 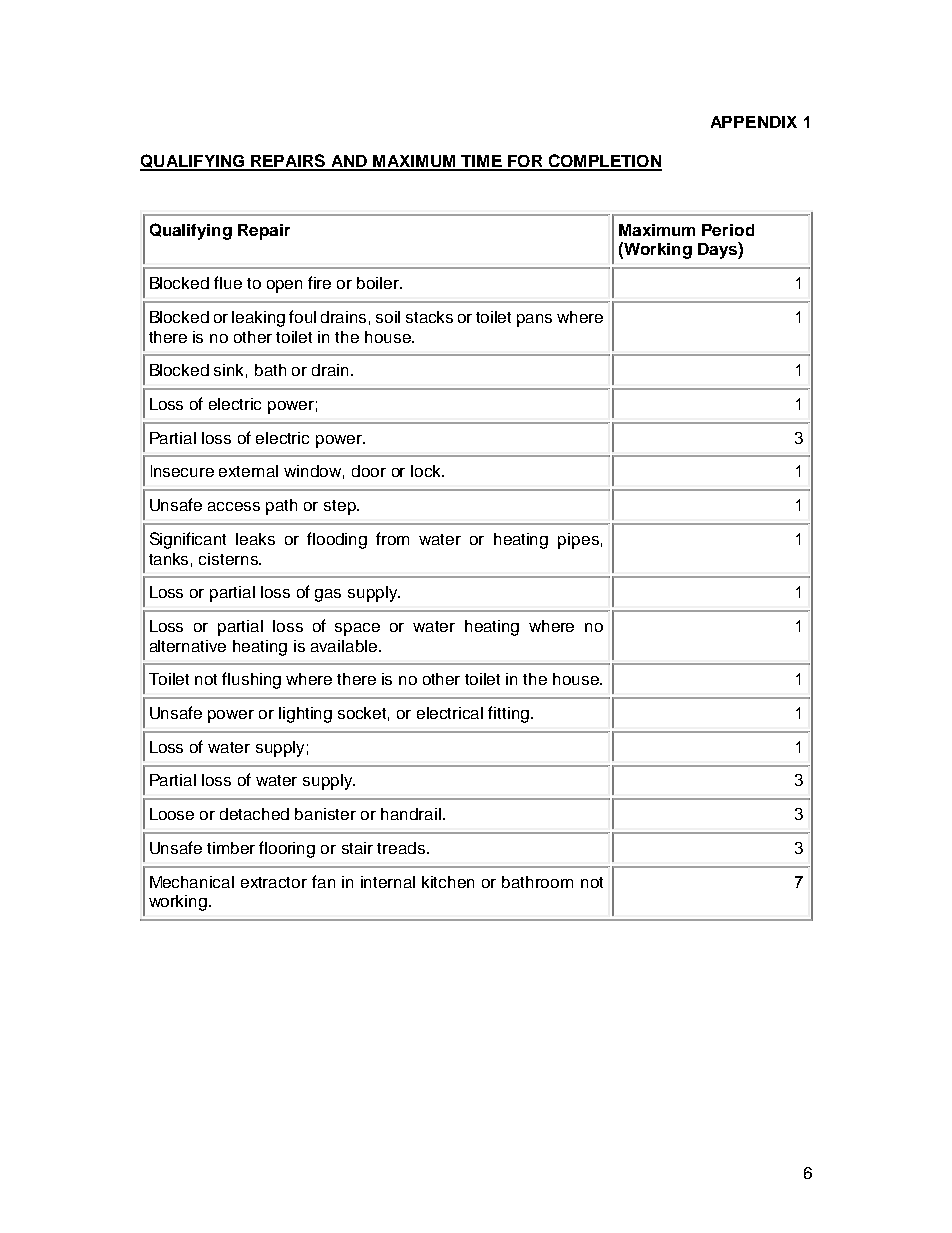 What do you see at coordinates (234, 506) in the screenshot?
I see `access` at bounding box center [234, 506].
